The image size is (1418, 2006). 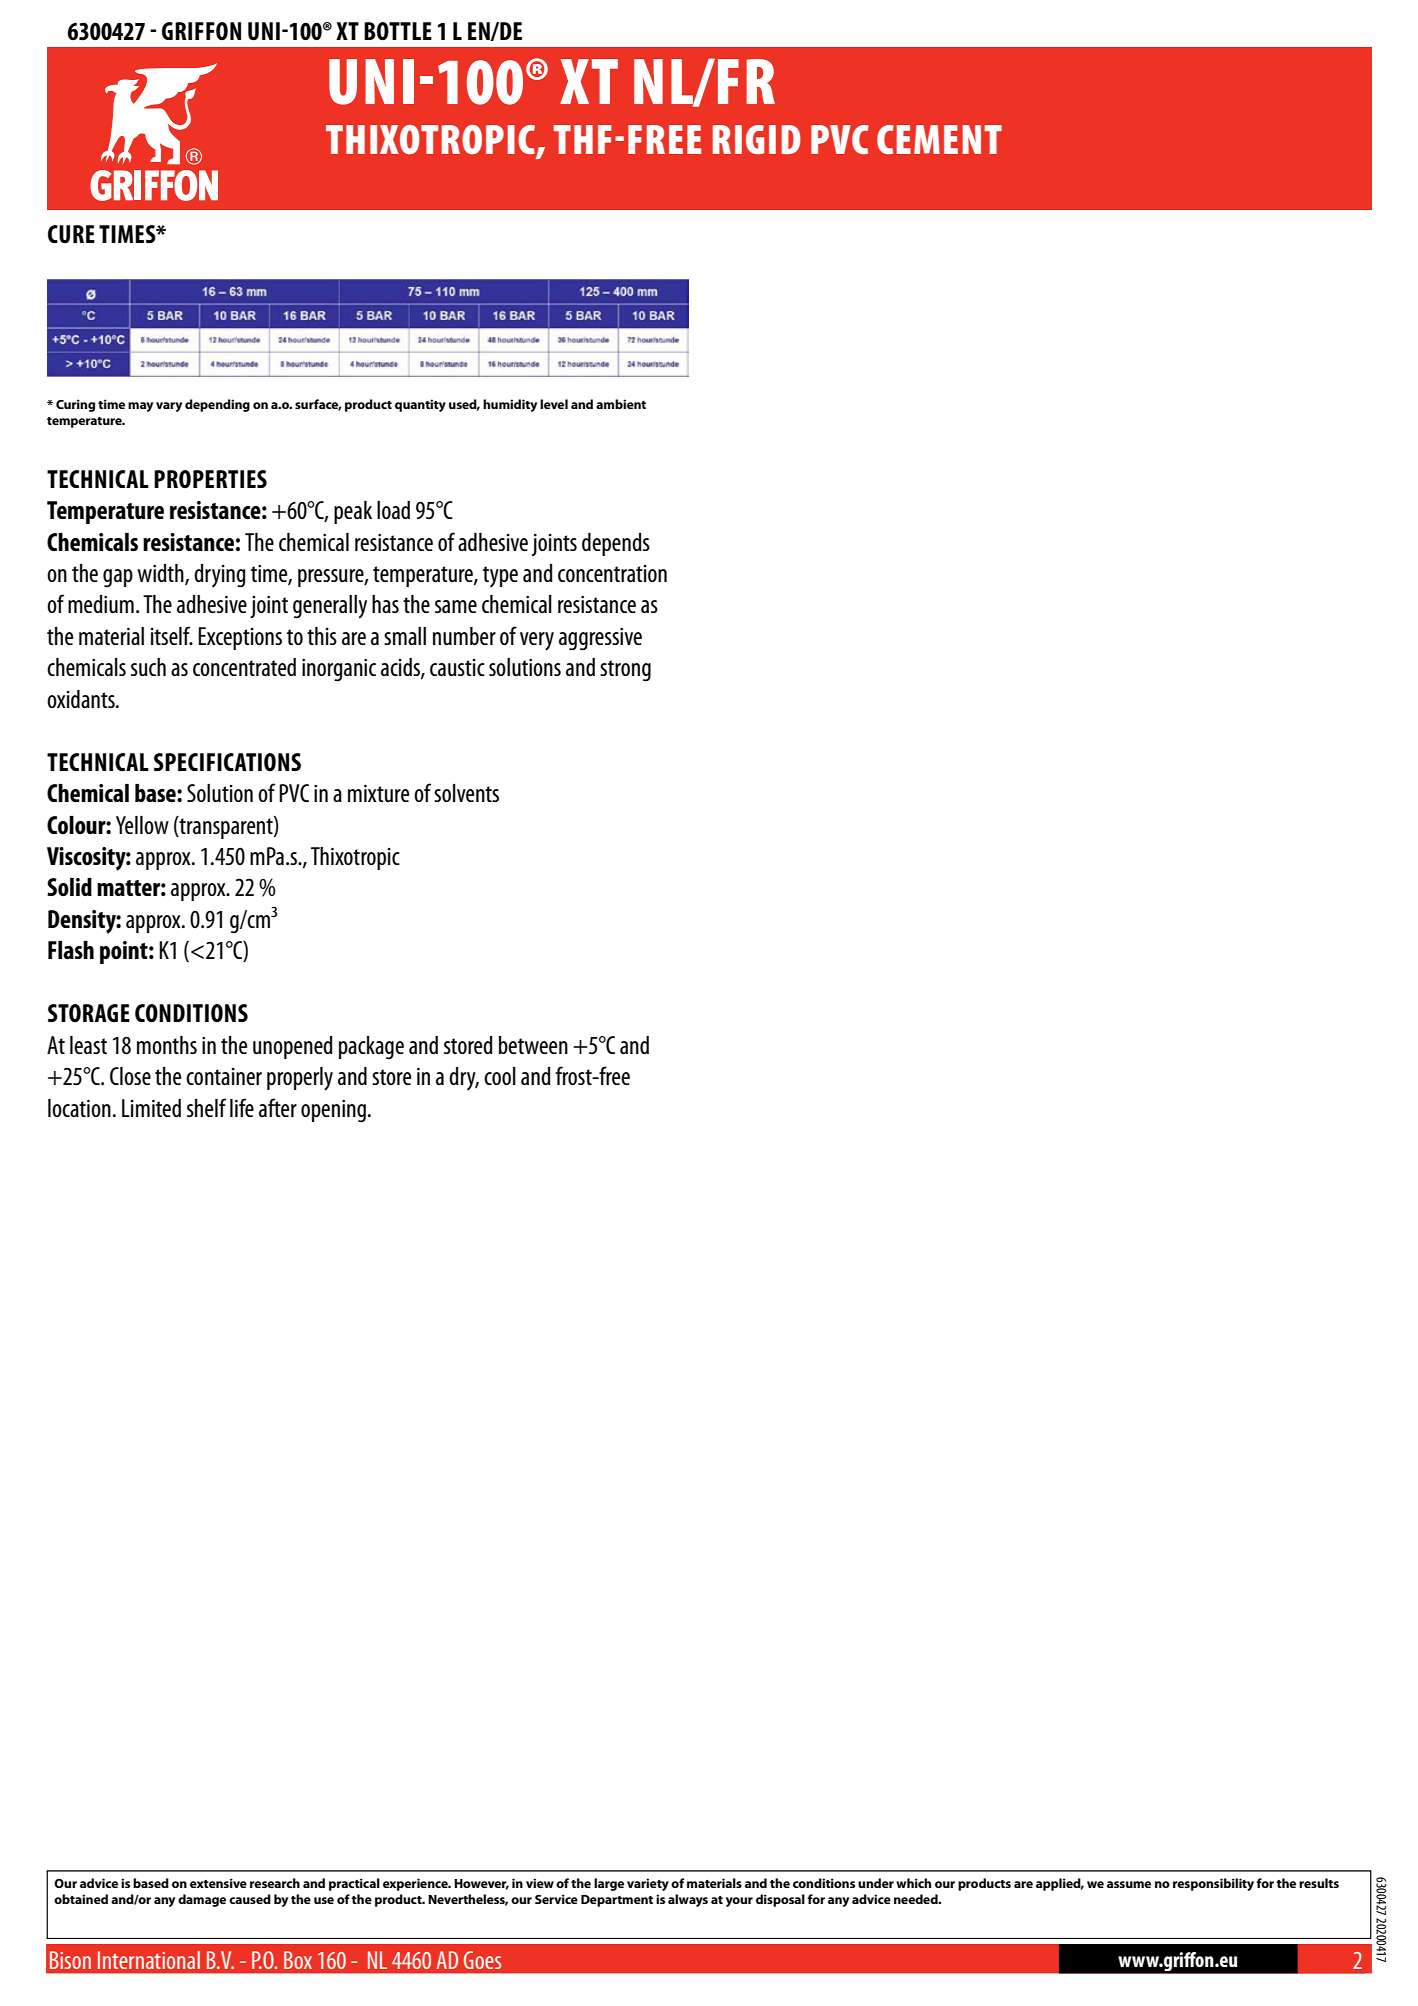 What do you see at coordinates (244, 667) in the image?
I see `concentrated` at bounding box center [244, 667].
